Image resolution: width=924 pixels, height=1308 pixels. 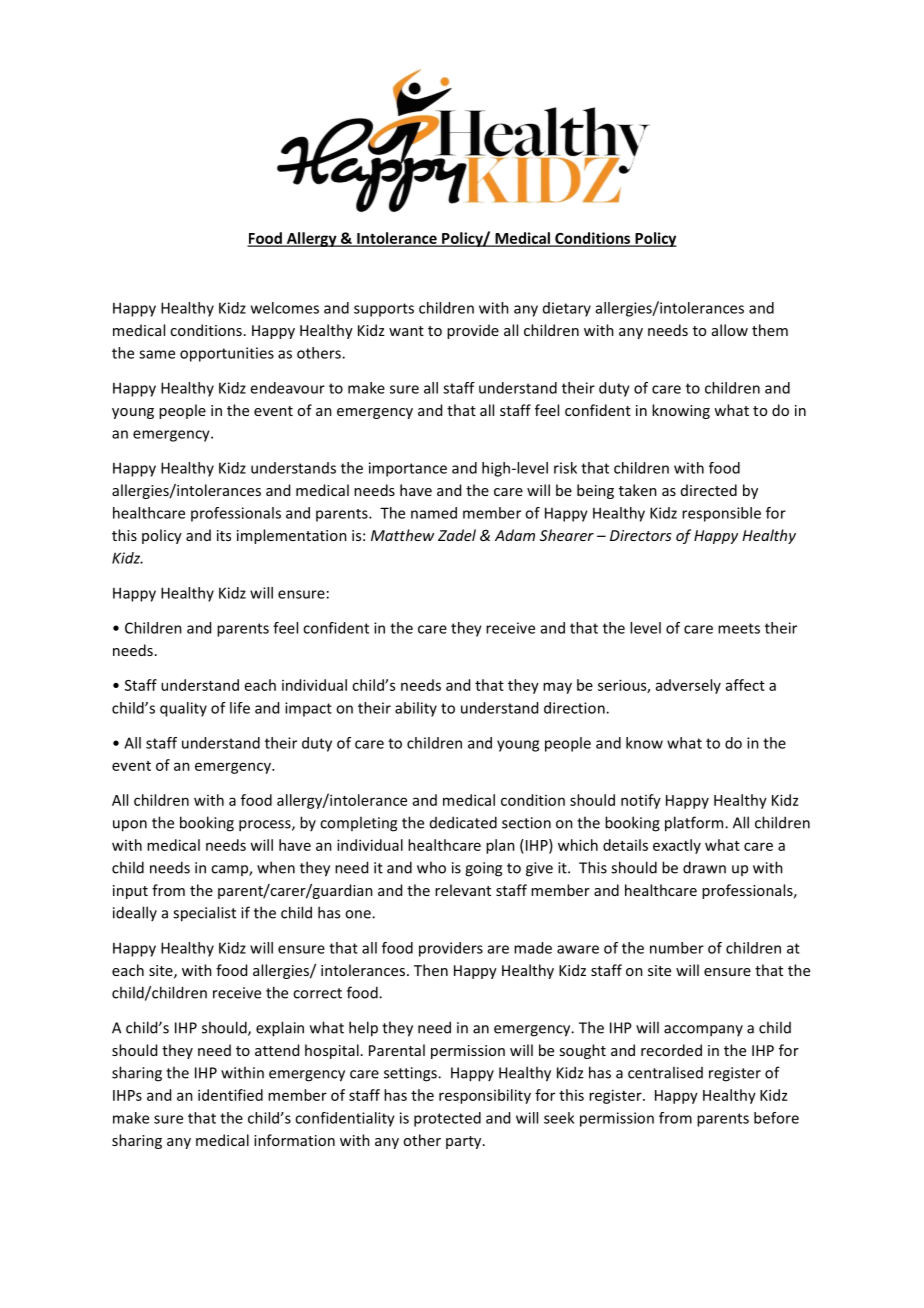 What do you see at coordinates (204, 914) in the screenshot?
I see `specialist` at bounding box center [204, 914].
